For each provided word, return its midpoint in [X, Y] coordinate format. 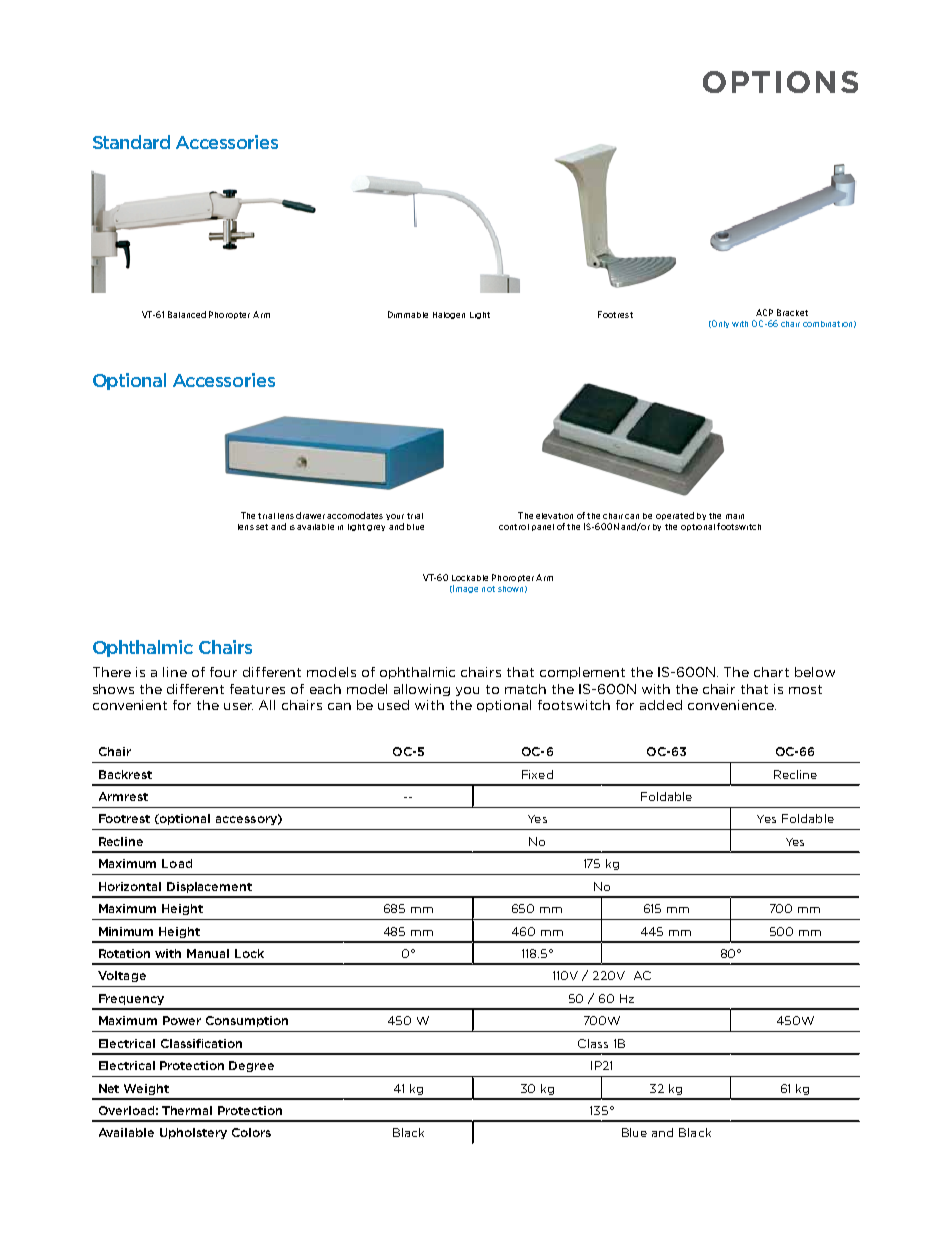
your [395, 517]
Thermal [187, 1110]
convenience [732, 705]
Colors [251, 1132]
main [735, 516]
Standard [131, 142]
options [780, 82]
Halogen [449, 315]
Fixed [537, 774]
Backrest [125, 774]
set [262, 527]
